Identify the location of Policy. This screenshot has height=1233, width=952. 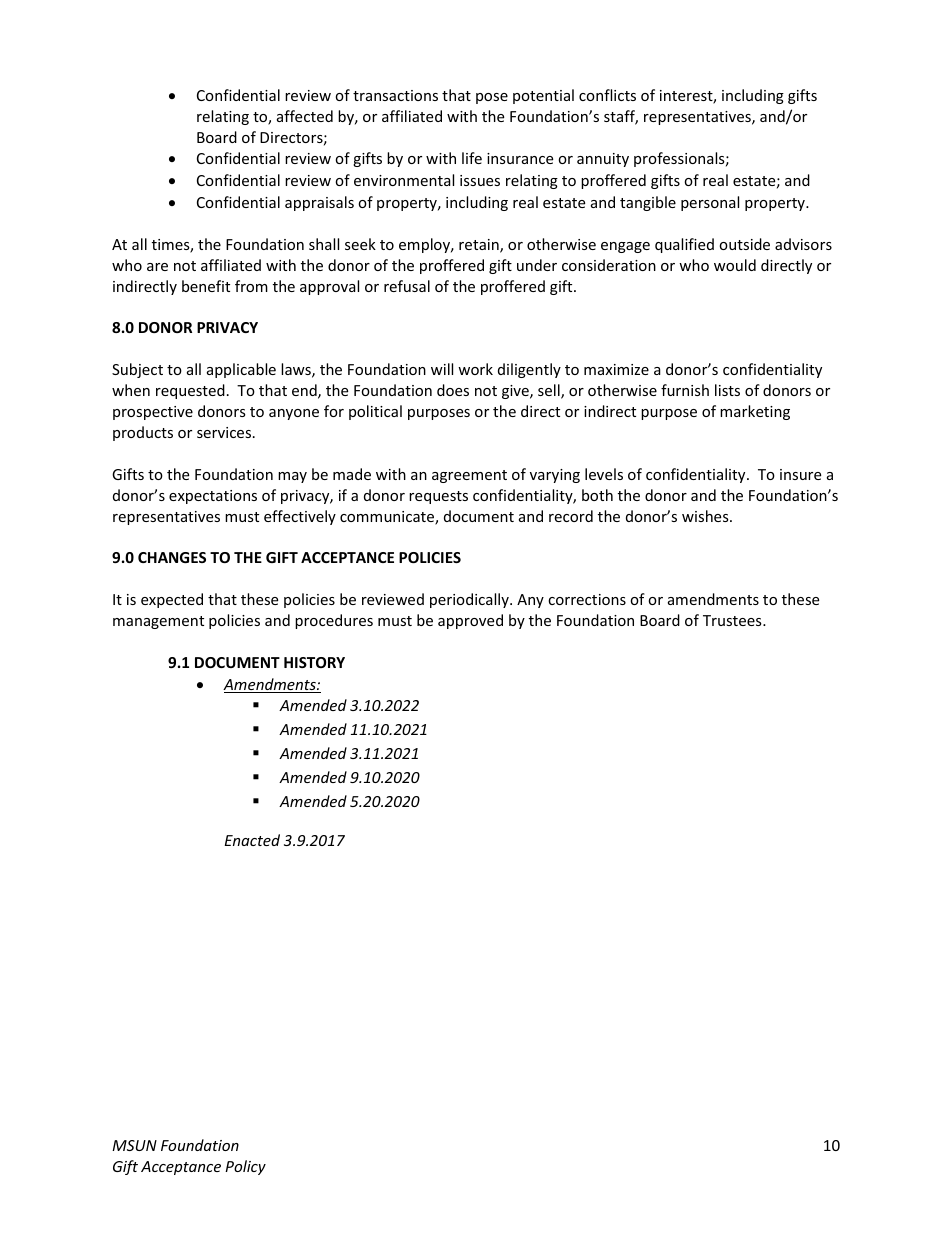
(245, 1167).
